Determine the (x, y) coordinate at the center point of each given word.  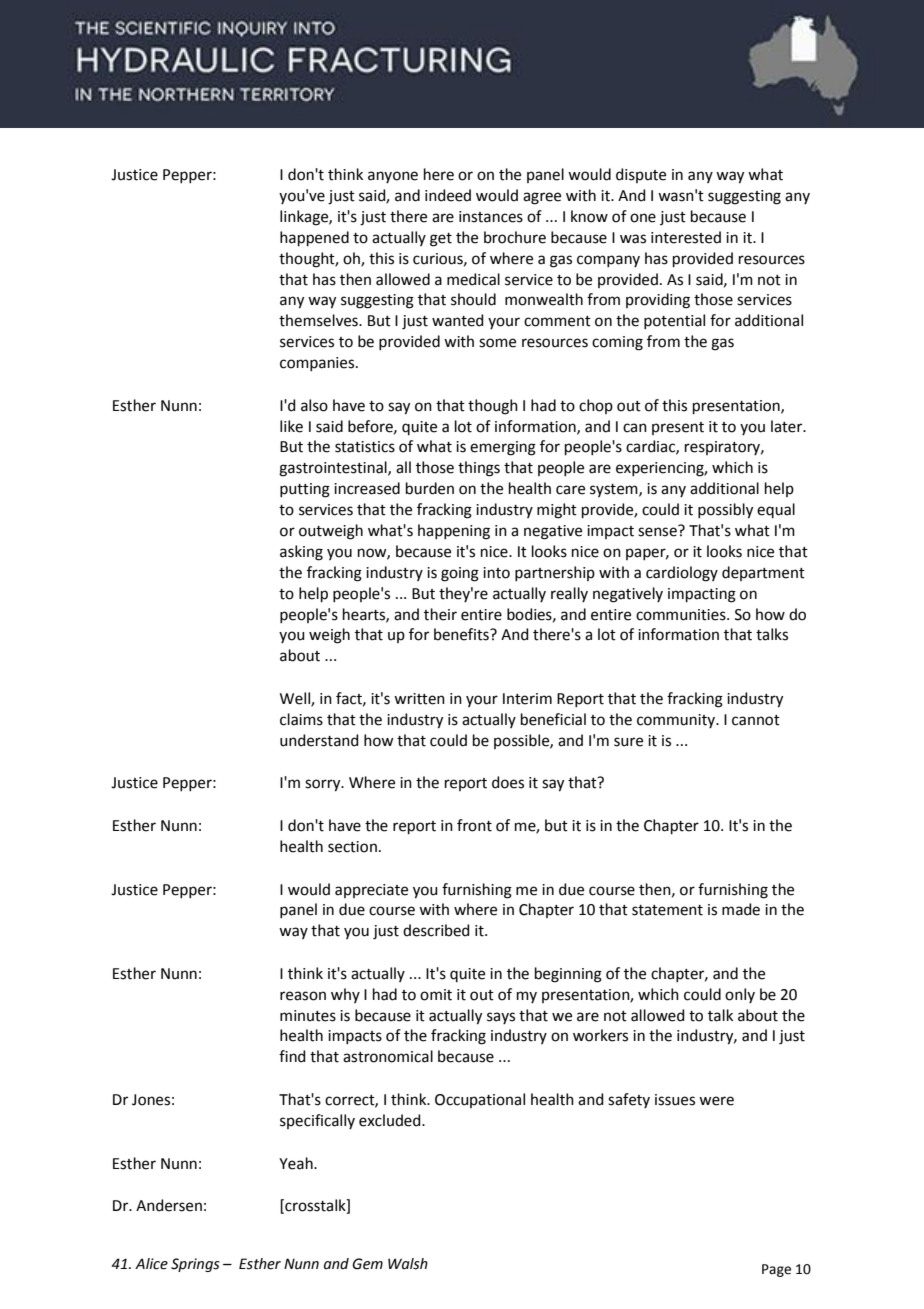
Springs (195, 1265)
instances (491, 217)
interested (686, 237)
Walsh (408, 1264)
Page (776, 1270)
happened (314, 238)
